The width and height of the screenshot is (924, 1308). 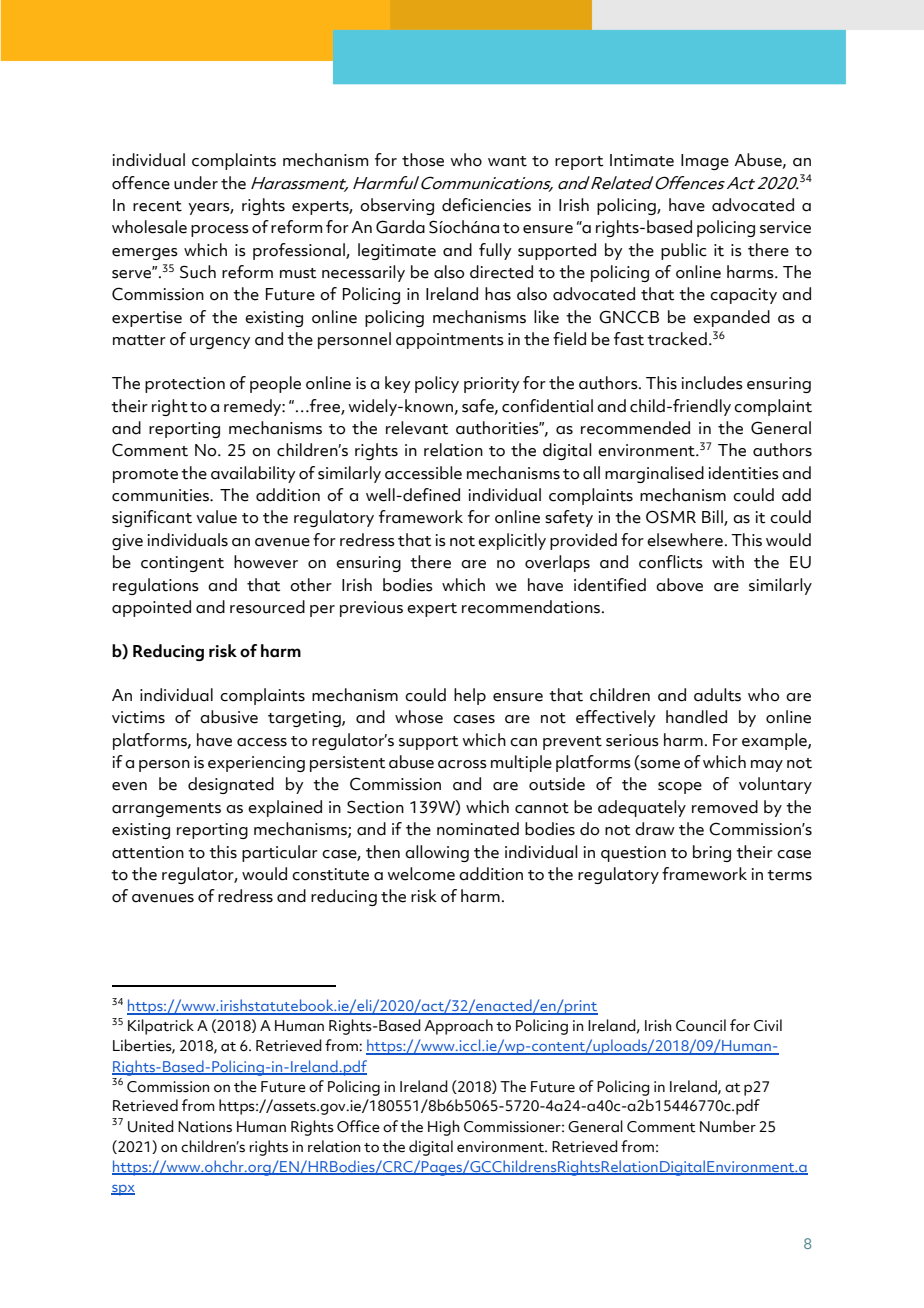 What do you see at coordinates (705, 162) in the screenshot?
I see `Image` at bounding box center [705, 162].
